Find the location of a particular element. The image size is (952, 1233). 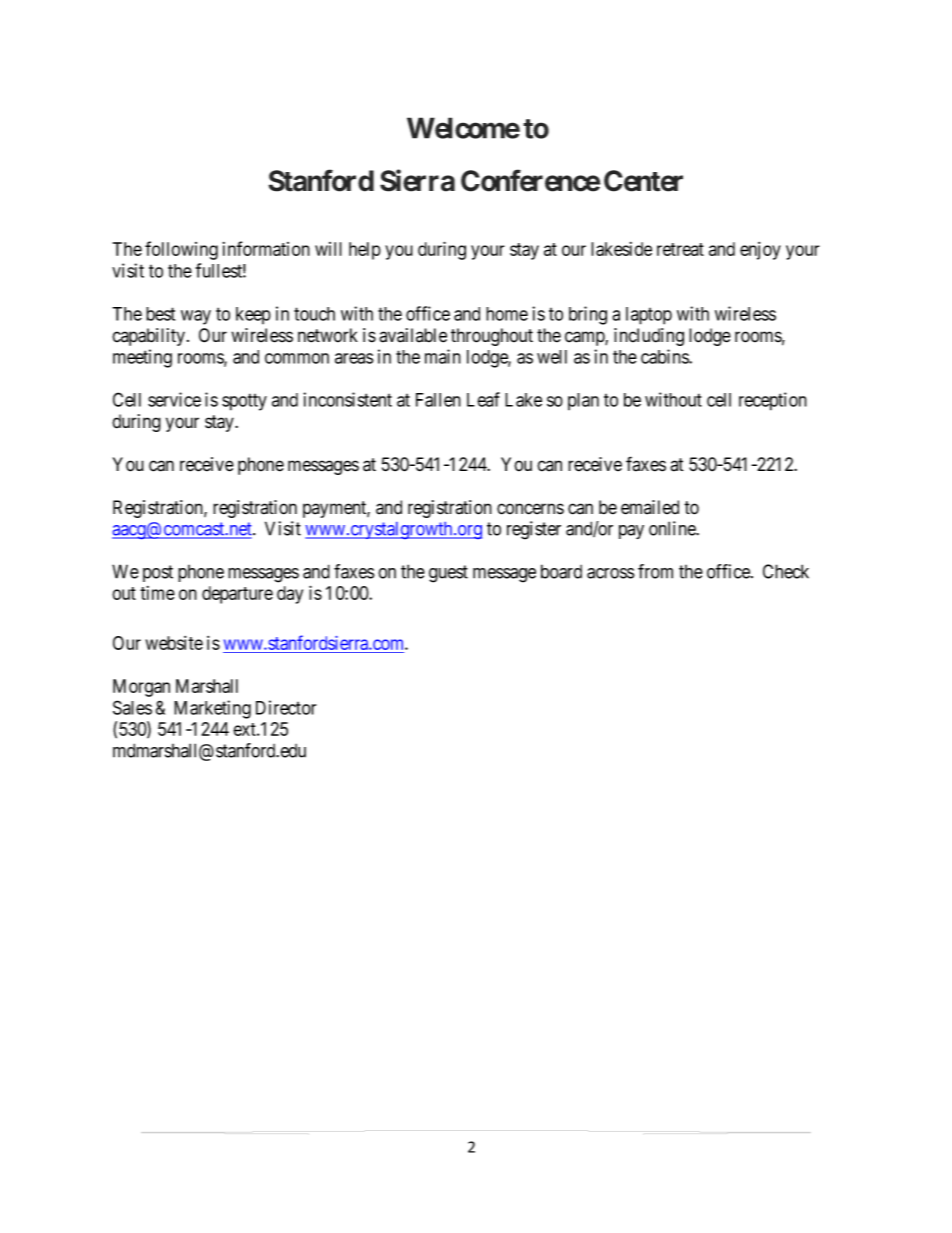

post is located at coordinates (158, 573).
